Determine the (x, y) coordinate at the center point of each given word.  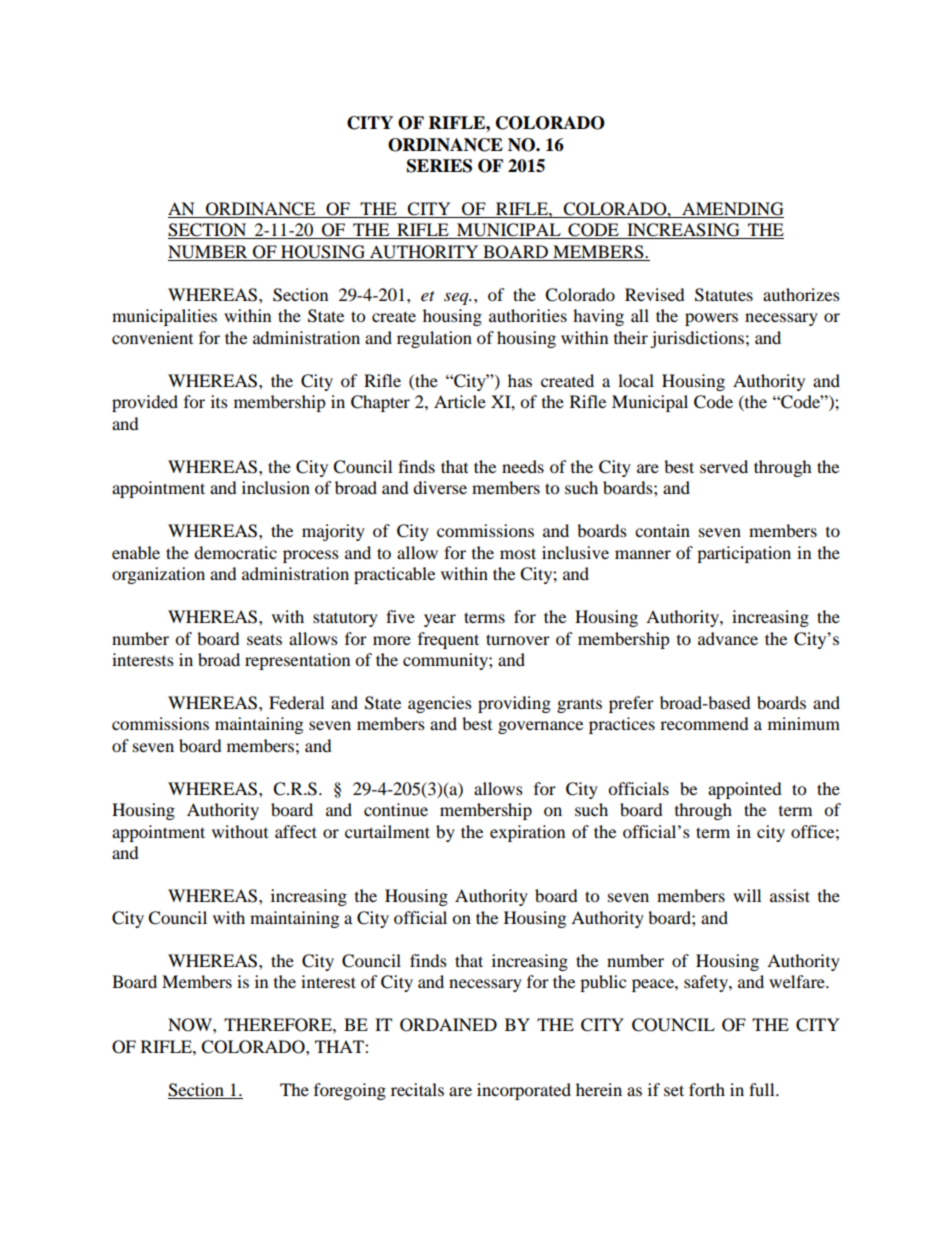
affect (296, 831)
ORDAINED (448, 1025)
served (724, 466)
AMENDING (732, 210)
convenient (152, 337)
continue (396, 809)
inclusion (276, 487)
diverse (440, 487)
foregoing (350, 1091)
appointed (745, 790)
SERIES (439, 166)
